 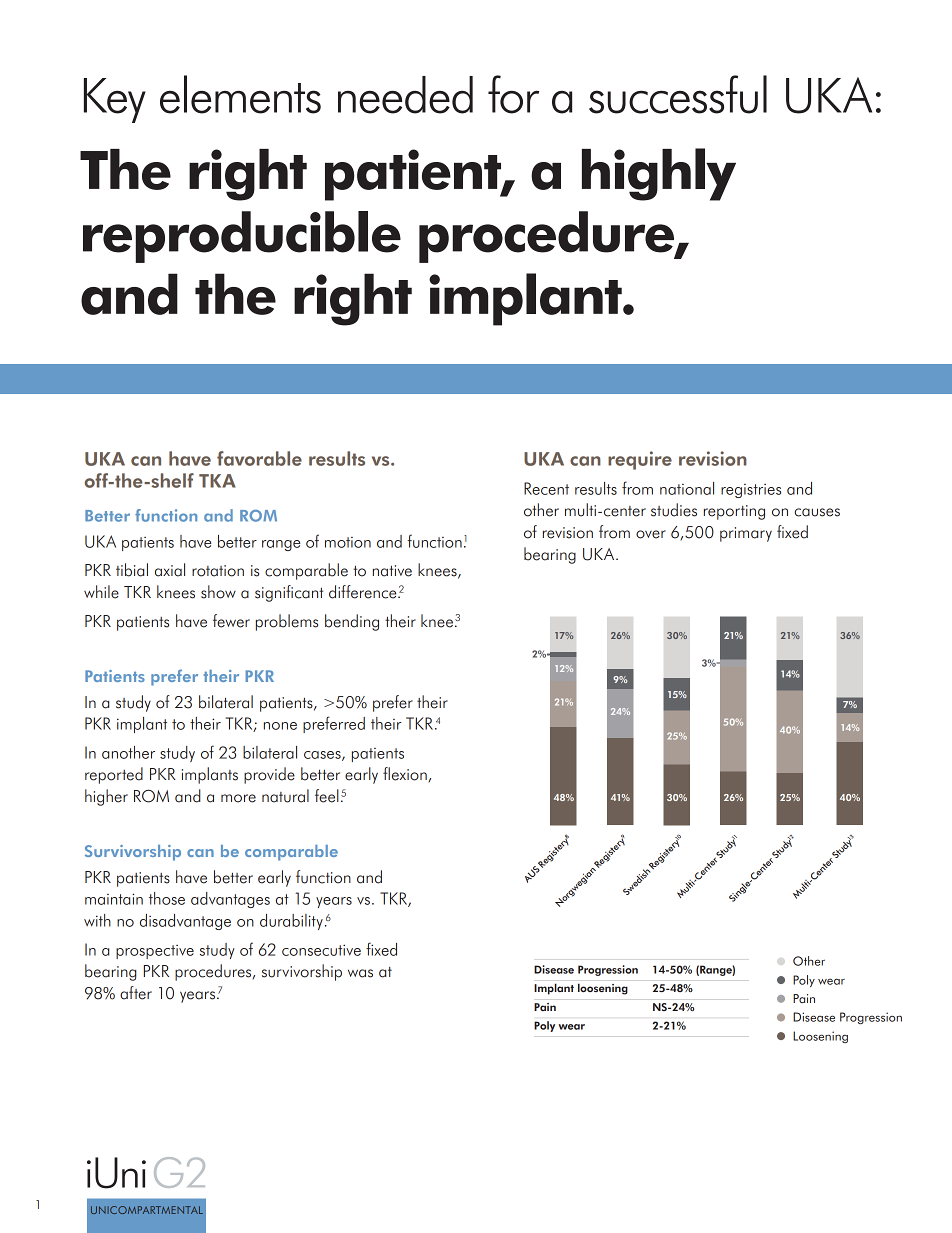 What do you see at coordinates (155, 952) in the page?
I see `prospective` at bounding box center [155, 952].
